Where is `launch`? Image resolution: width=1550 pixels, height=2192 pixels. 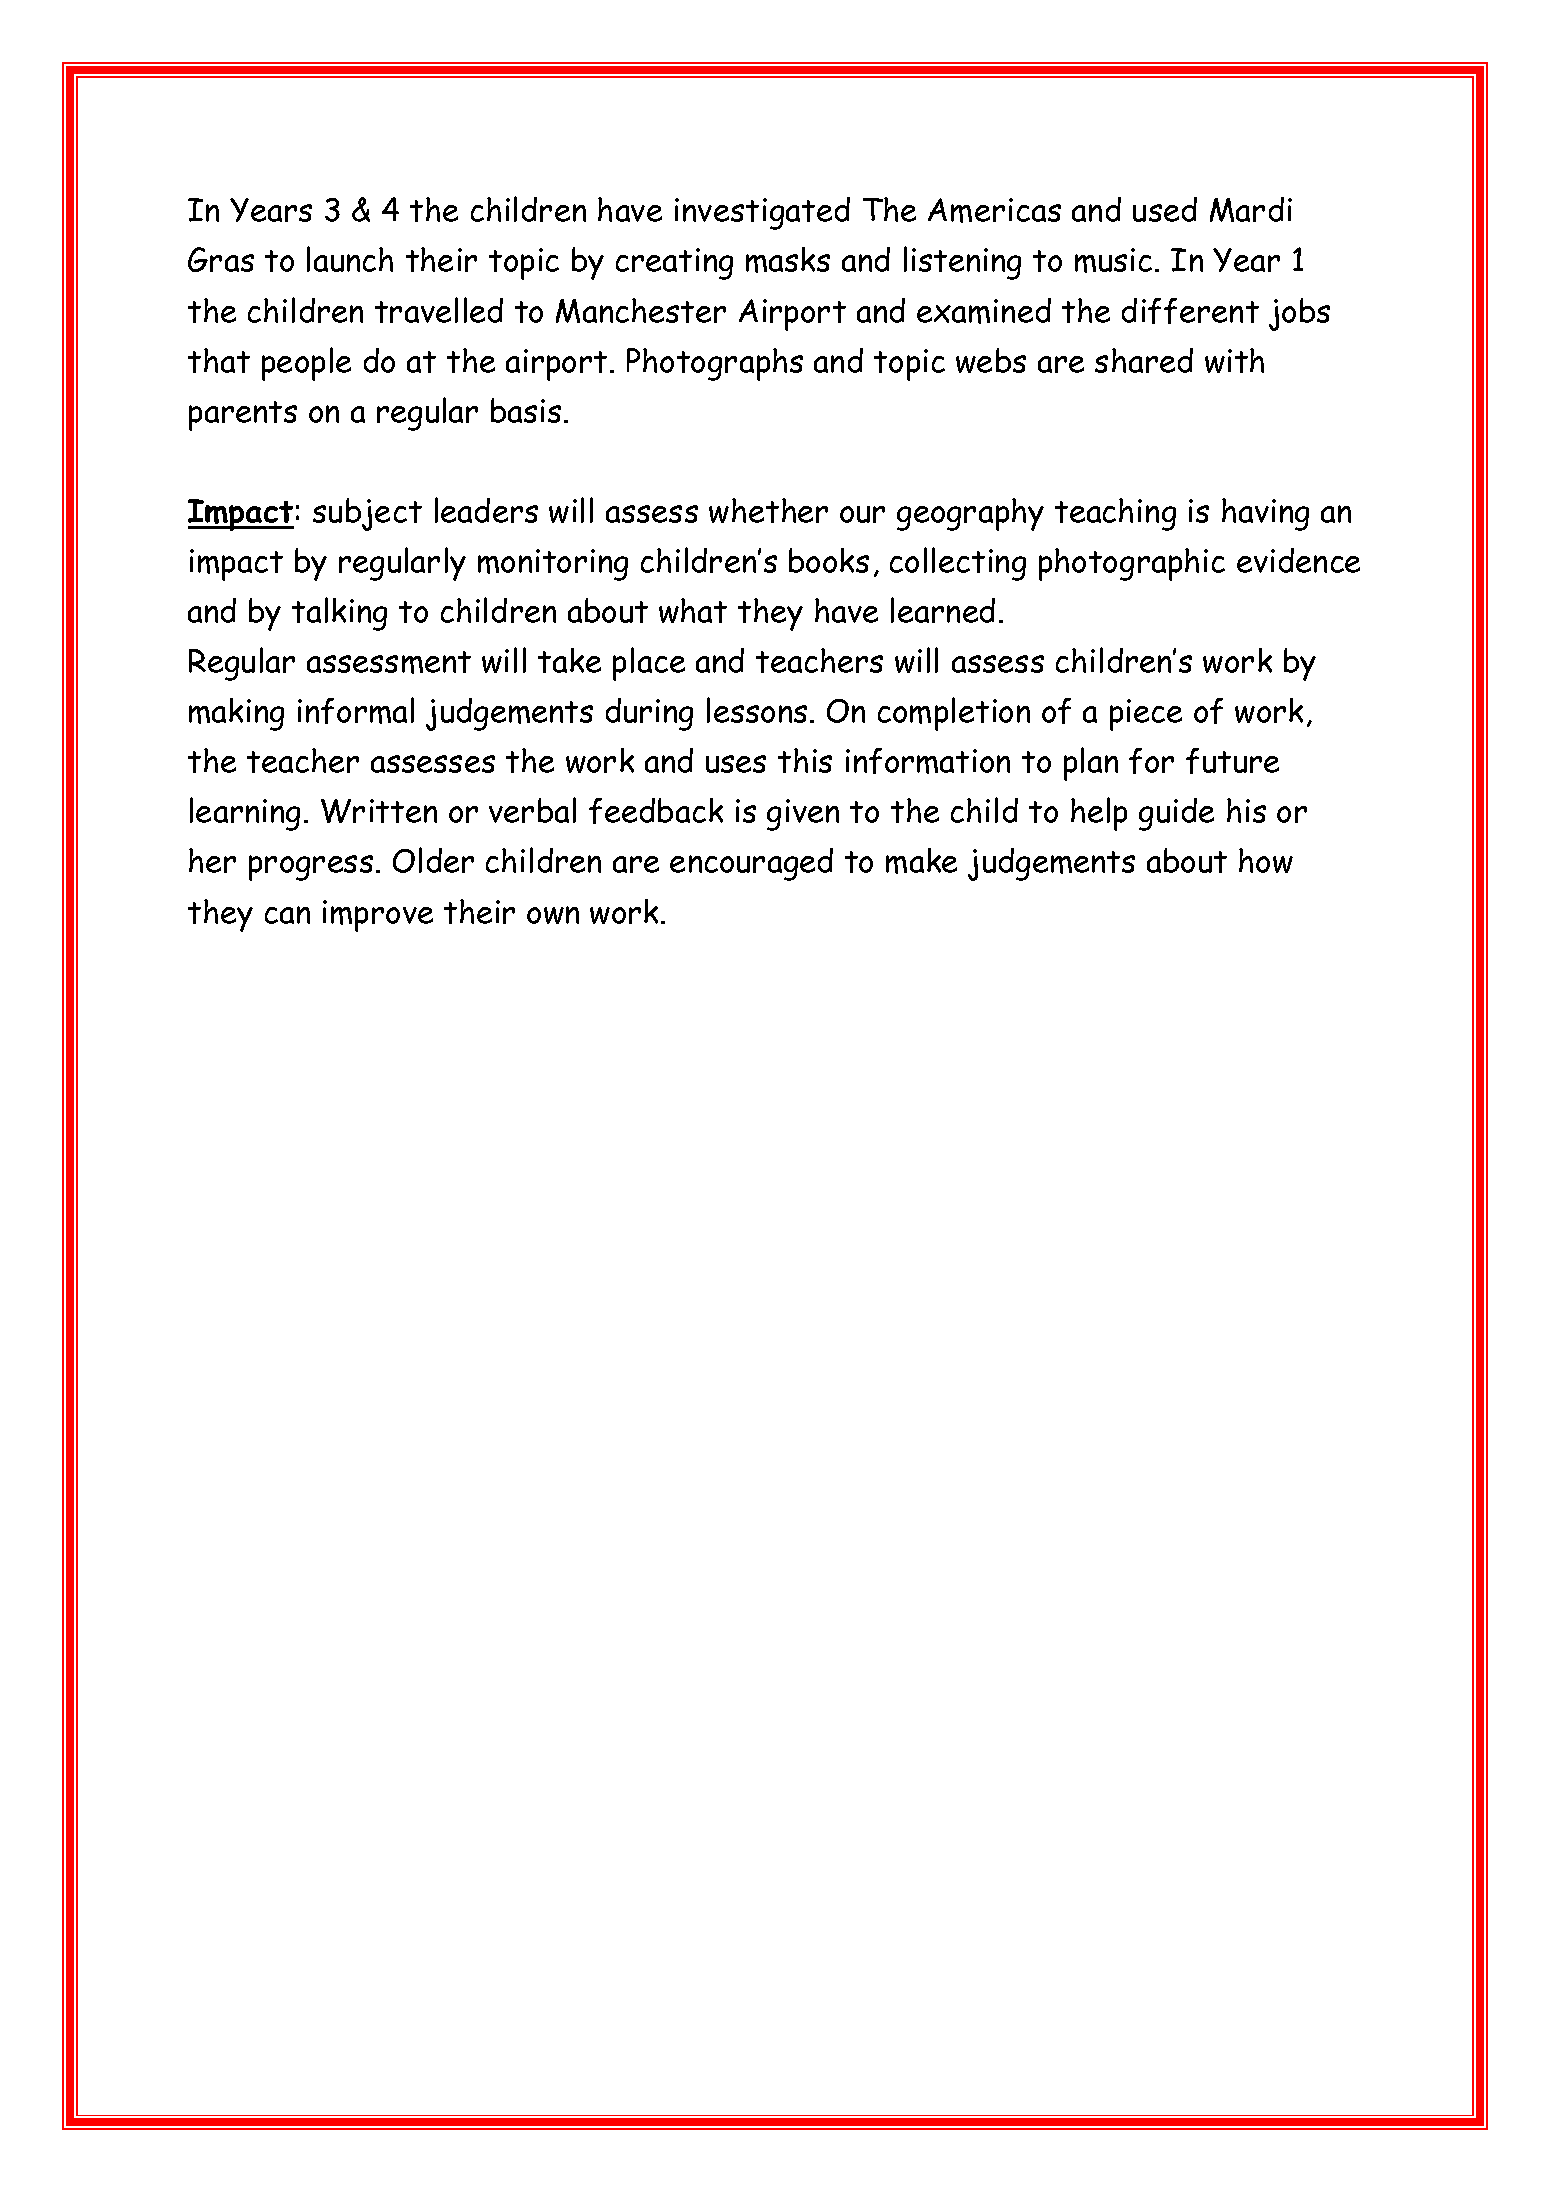
launch is located at coordinates (350, 259).
